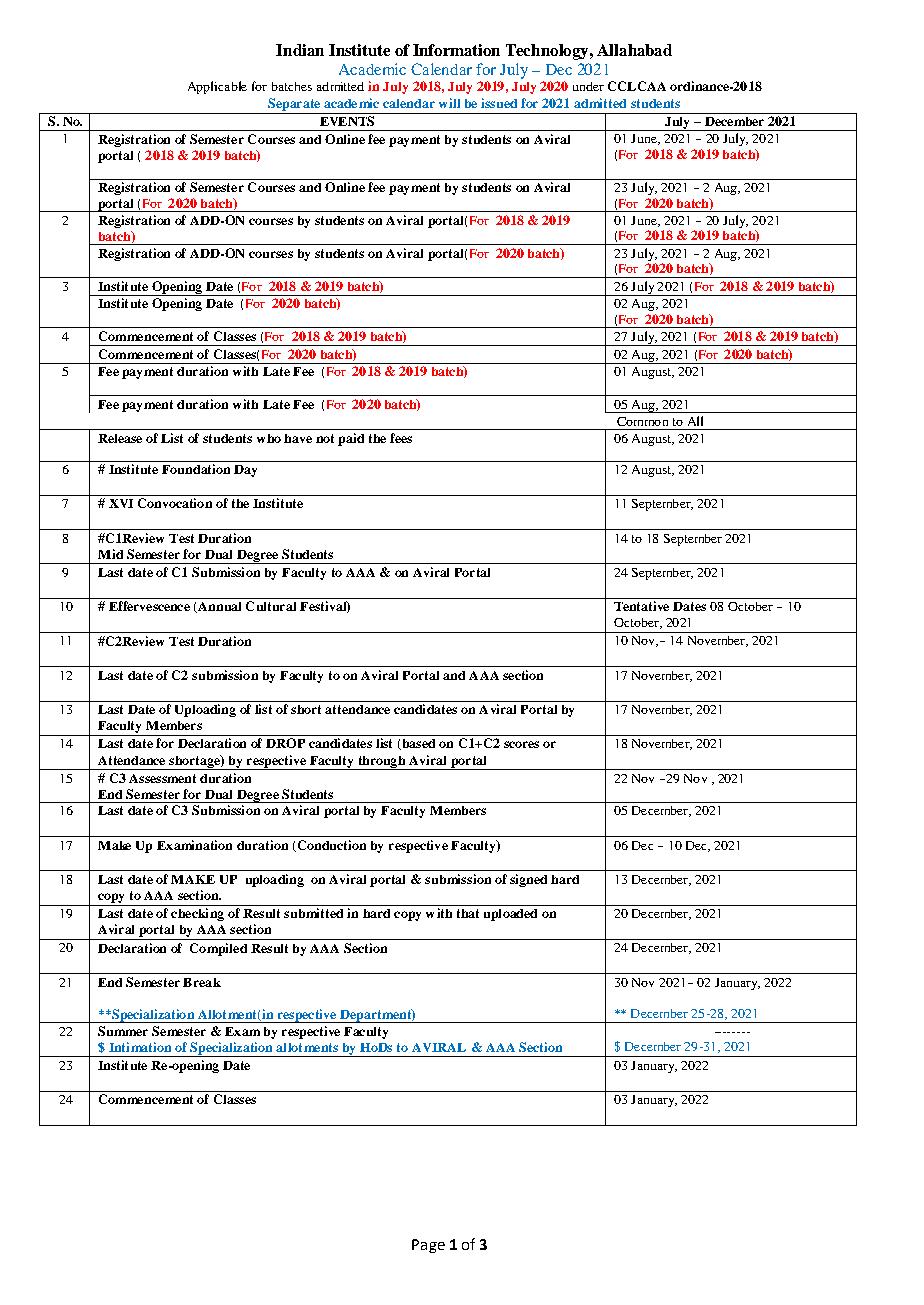 The image size is (924, 1305). Describe the element at coordinates (428, 1246) in the screenshot. I see `Page` at that location.
